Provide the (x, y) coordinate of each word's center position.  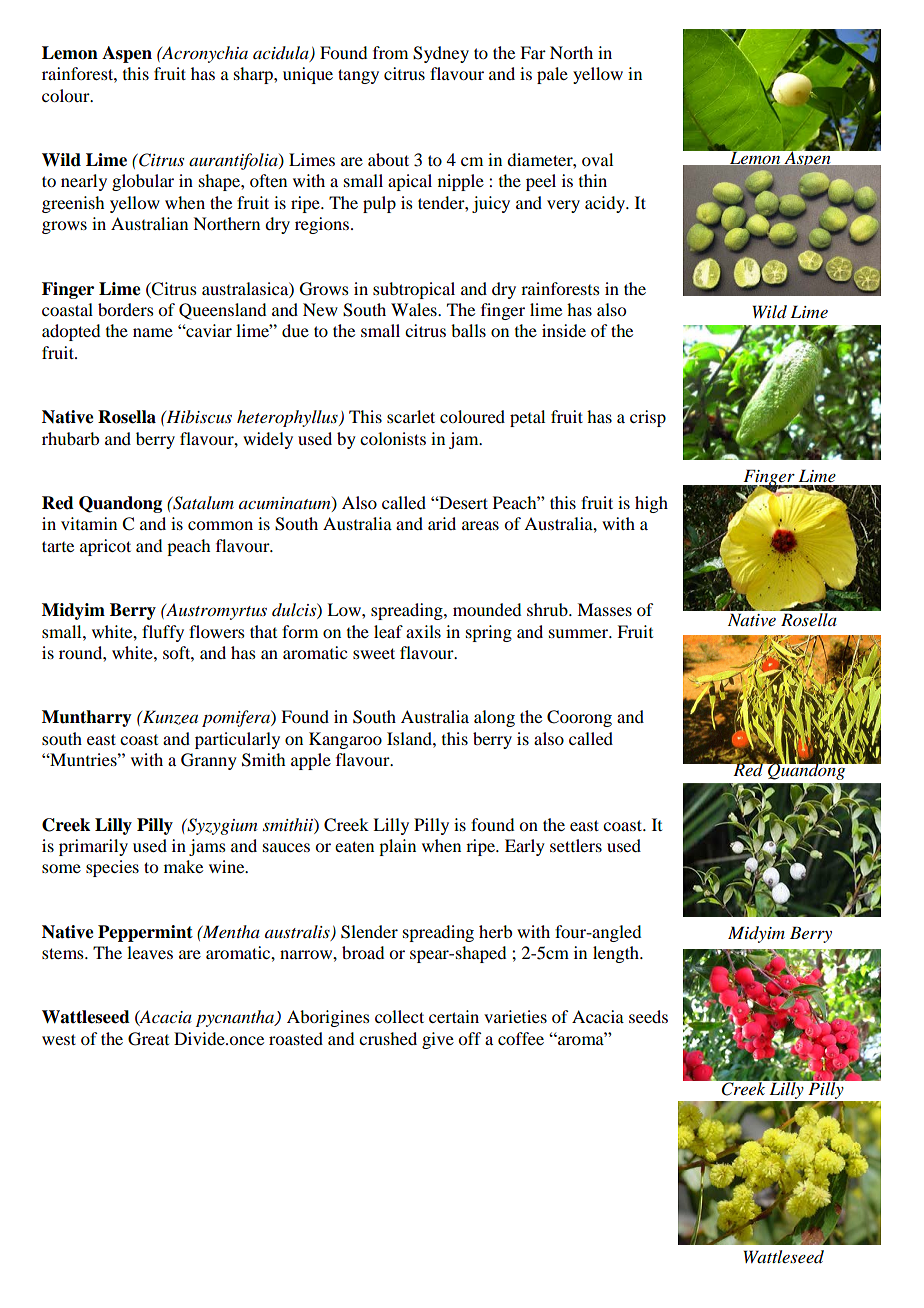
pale (552, 75)
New (320, 309)
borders (126, 309)
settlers (576, 845)
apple (311, 761)
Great (148, 1039)
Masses (604, 609)
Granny (209, 761)
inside (564, 330)
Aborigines (328, 1018)
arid (442, 523)
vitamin (89, 523)
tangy (358, 76)
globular (143, 182)
